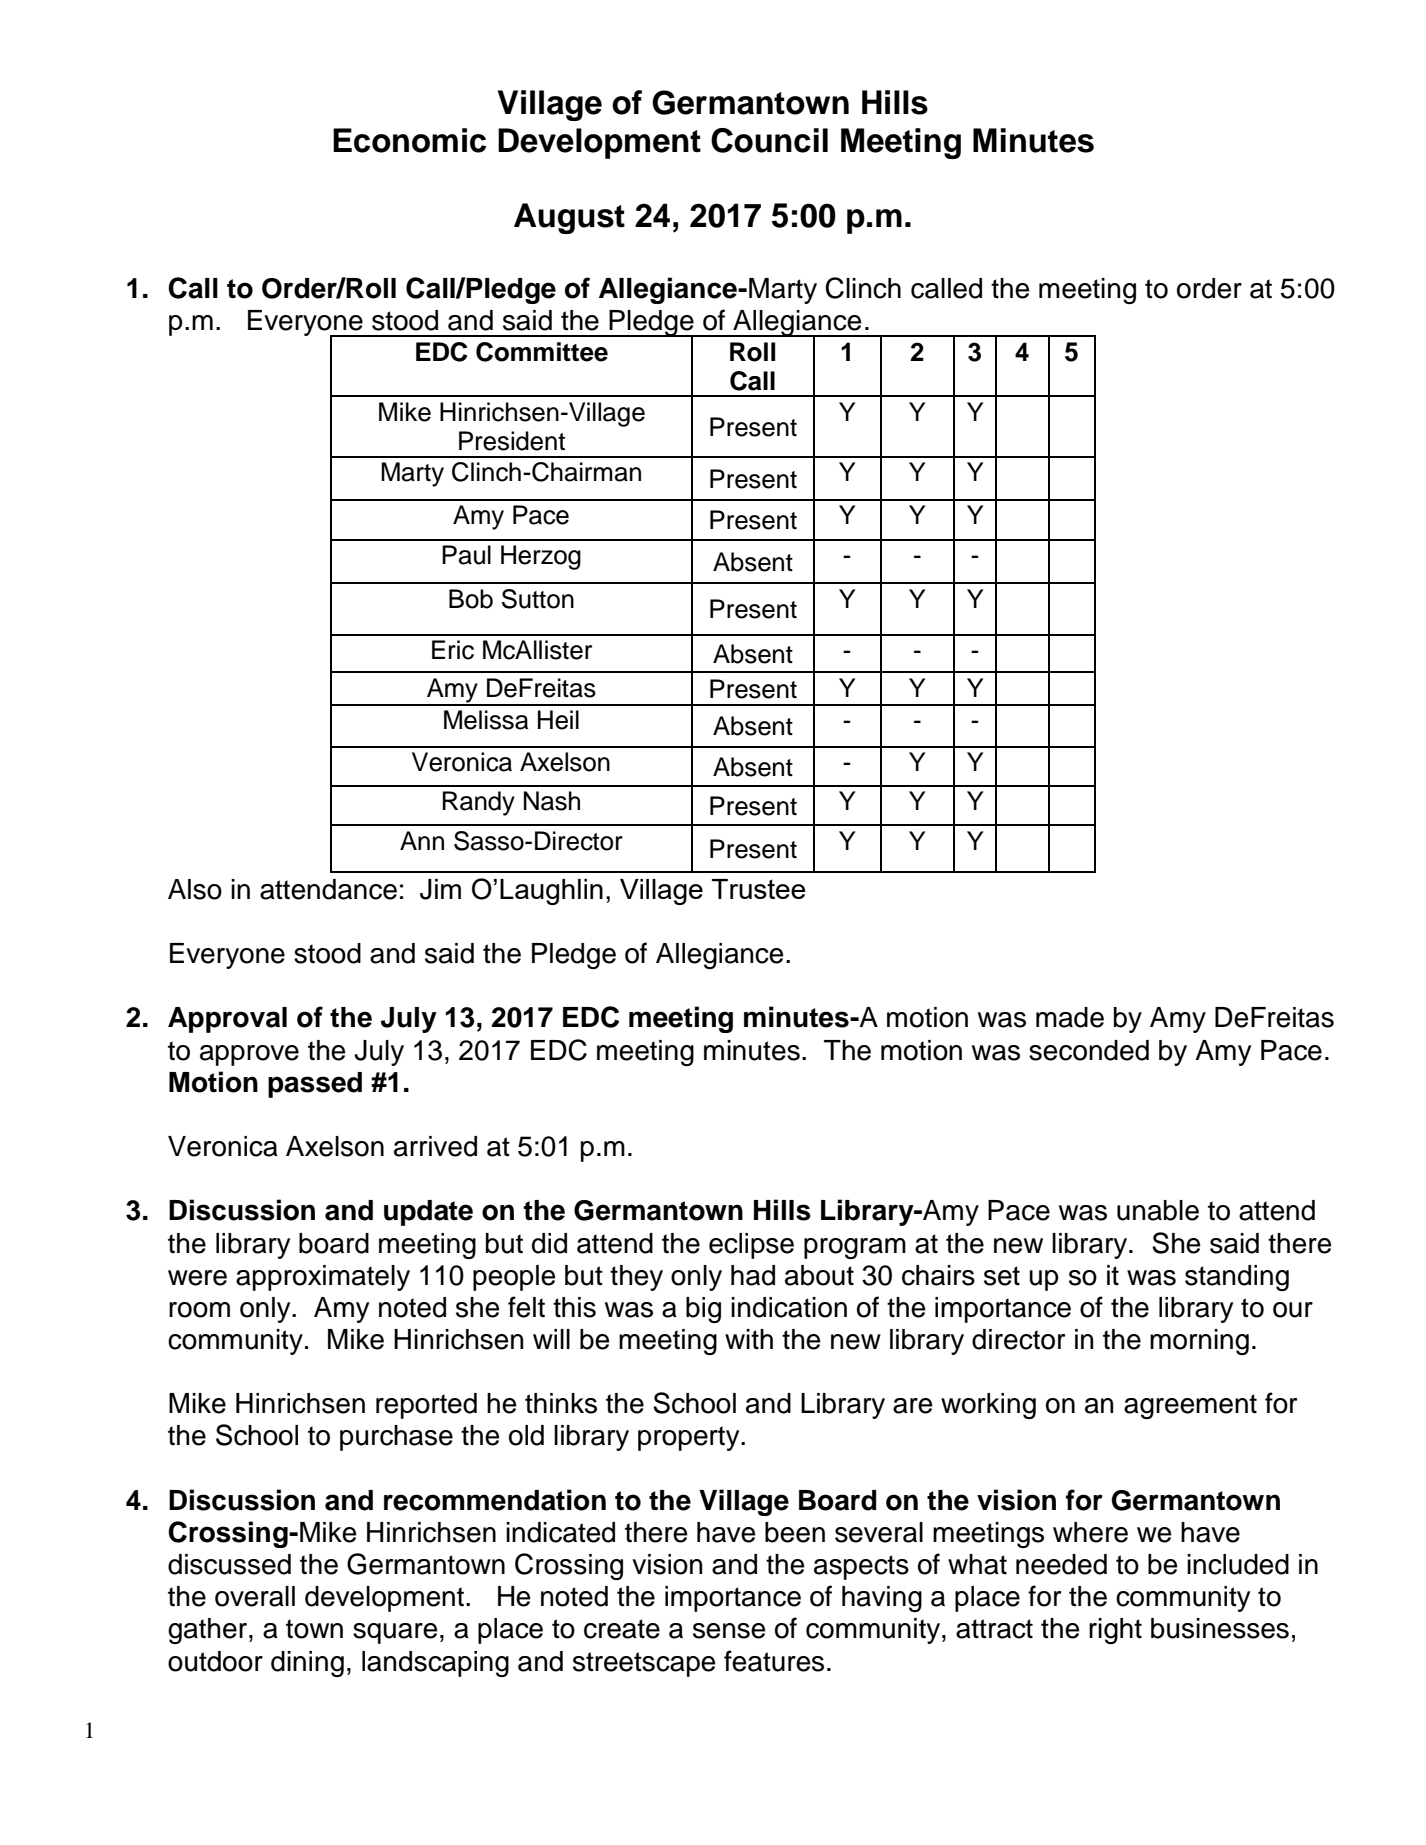 Image resolution: width=1426 pixels, height=1845 pixels. Describe the element at coordinates (409, 140) in the screenshot. I see `Economic` at that location.
